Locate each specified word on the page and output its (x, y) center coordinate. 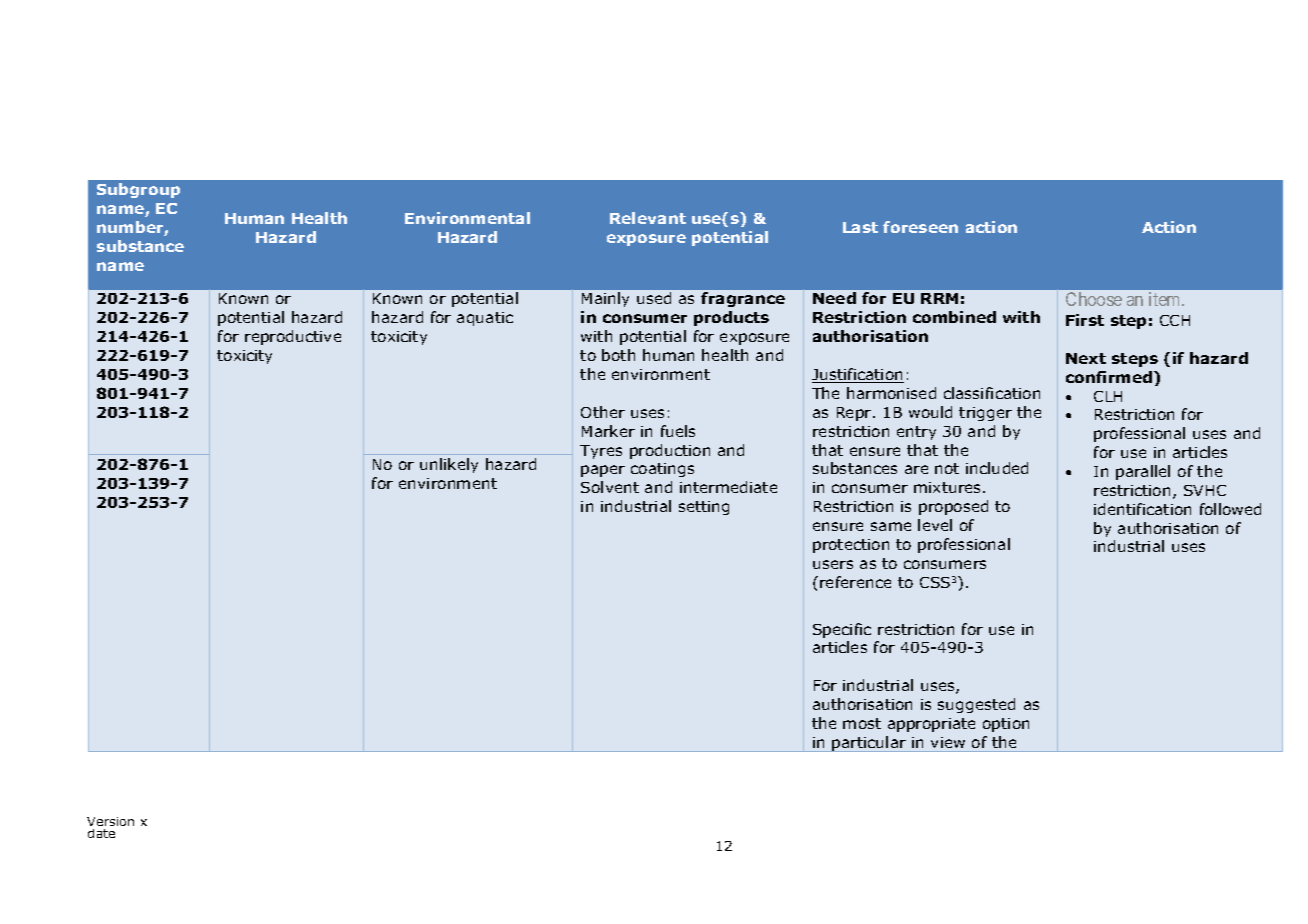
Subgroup (138, 190)
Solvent (610, 487)
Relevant (648, 218)
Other (603, 412)
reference (855, 582)
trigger (985, 414)
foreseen (920, 227)
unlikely (449, 465)
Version (110, 821)
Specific (842, 630)
